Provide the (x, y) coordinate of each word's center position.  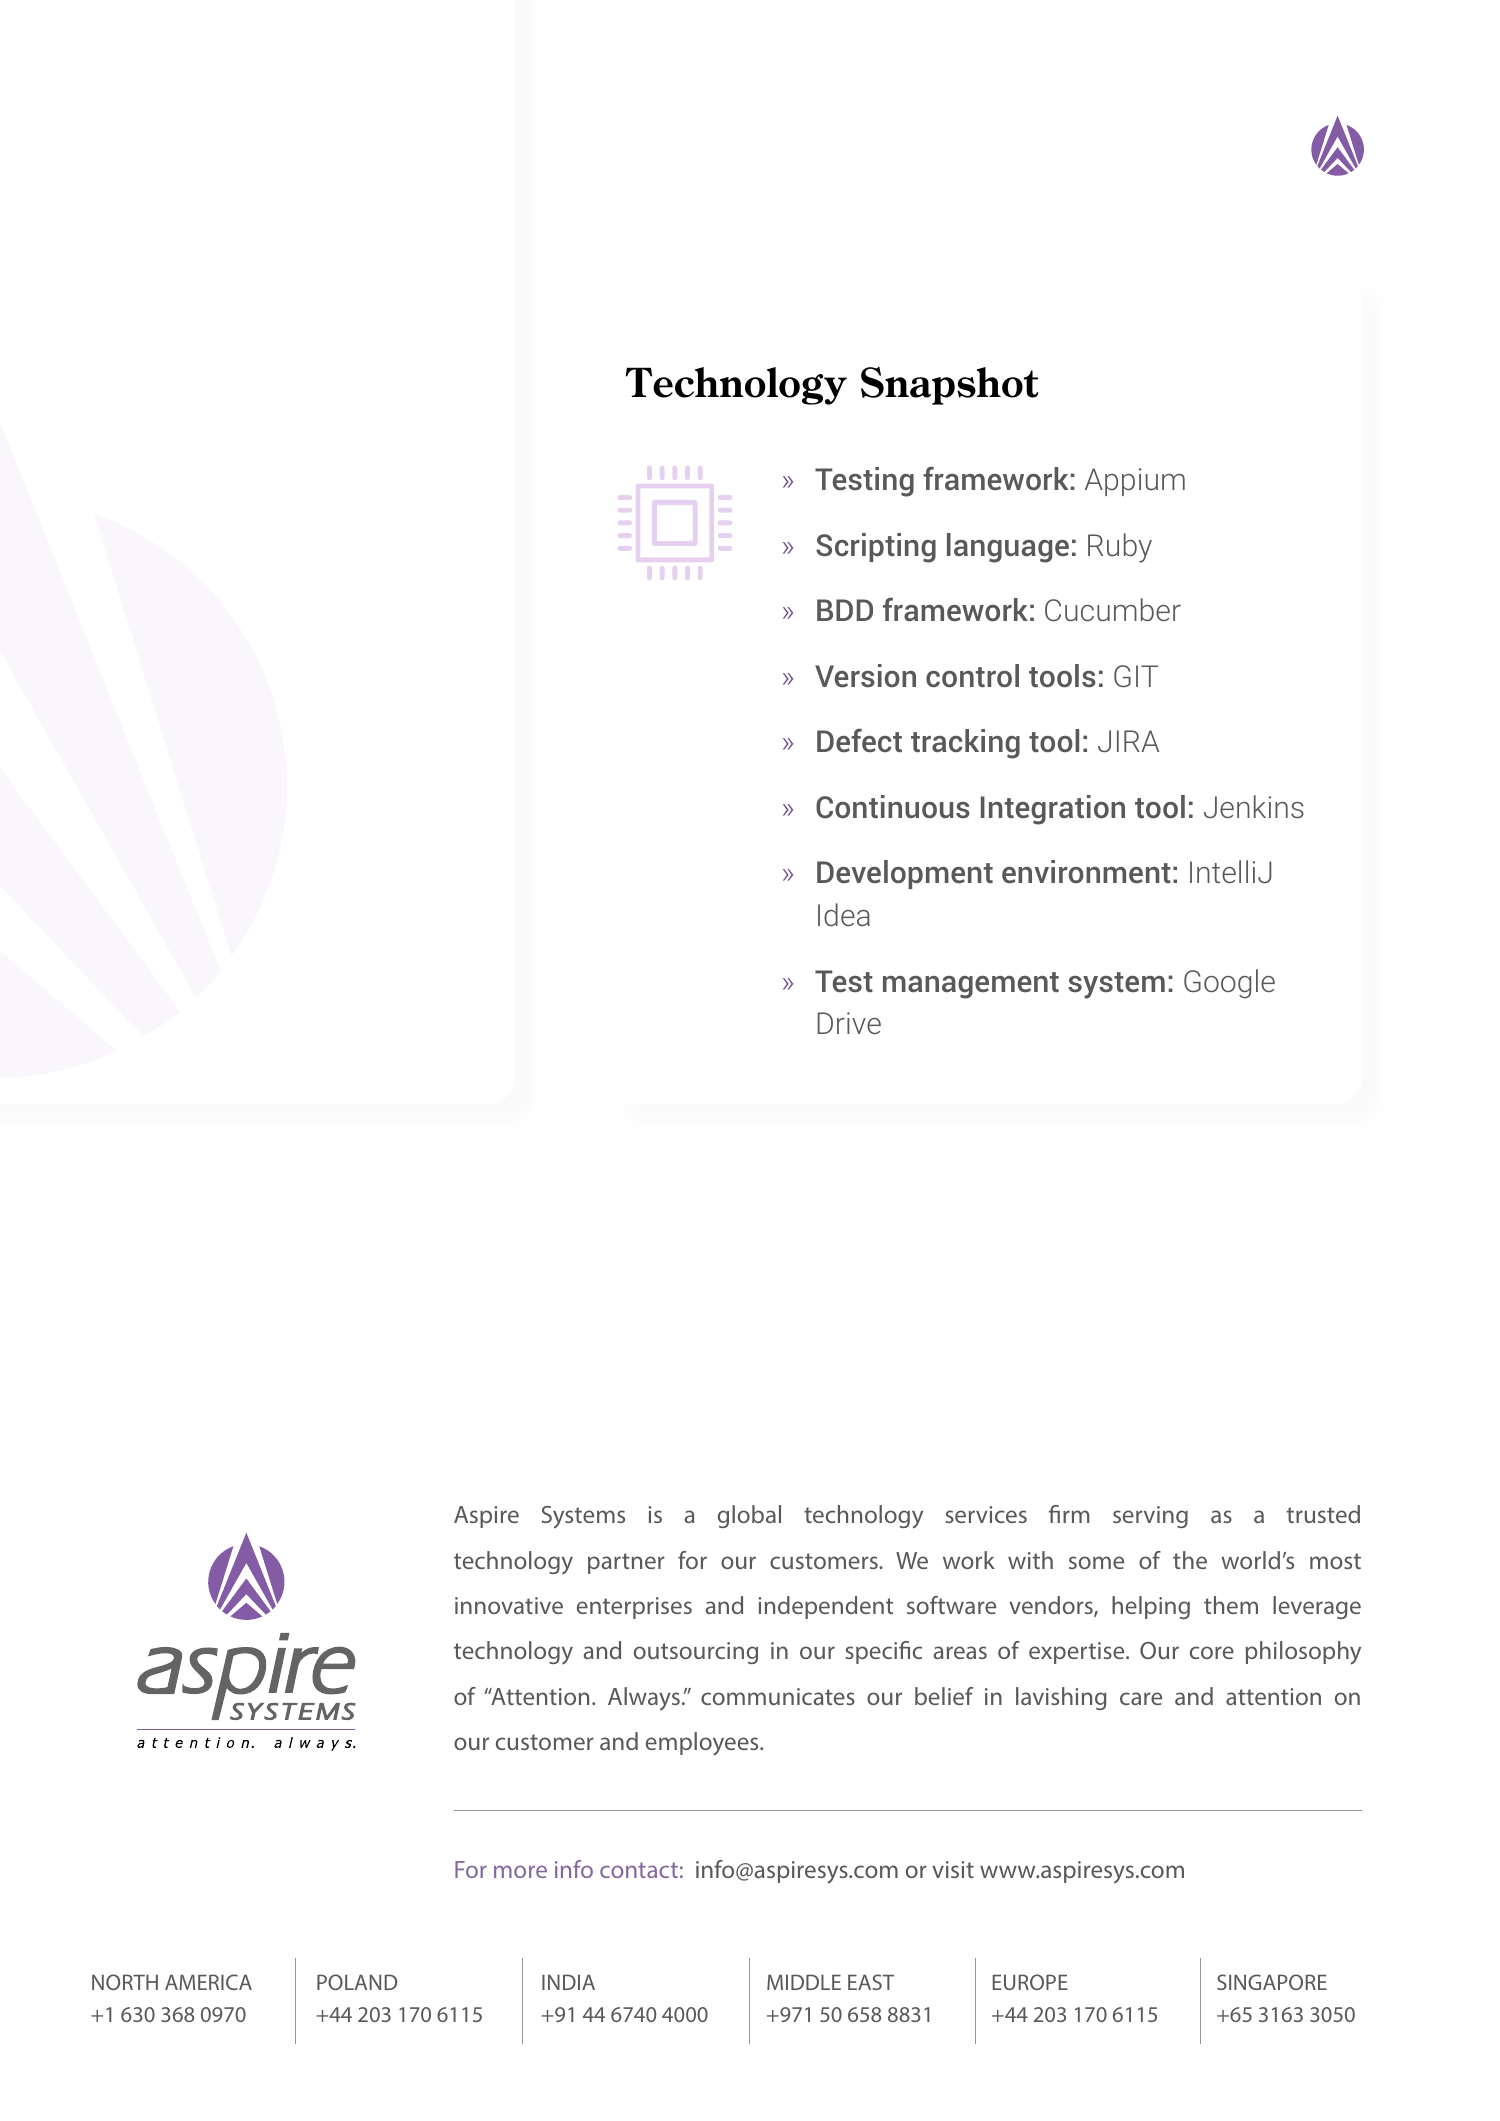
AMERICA (208, 1982)
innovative (509, 1605)
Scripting (876, 548)
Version (865, 675)
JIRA (1128, 741)
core (1212, 1652)
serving (1150, 1517)
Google (1229, 984)
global (749, 1516)
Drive (849, 1023)
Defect (859, 740)
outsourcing (696, 1653)
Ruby (1120, 548)
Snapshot (949, 386)
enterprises (634, 1608)
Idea (844, 914)
